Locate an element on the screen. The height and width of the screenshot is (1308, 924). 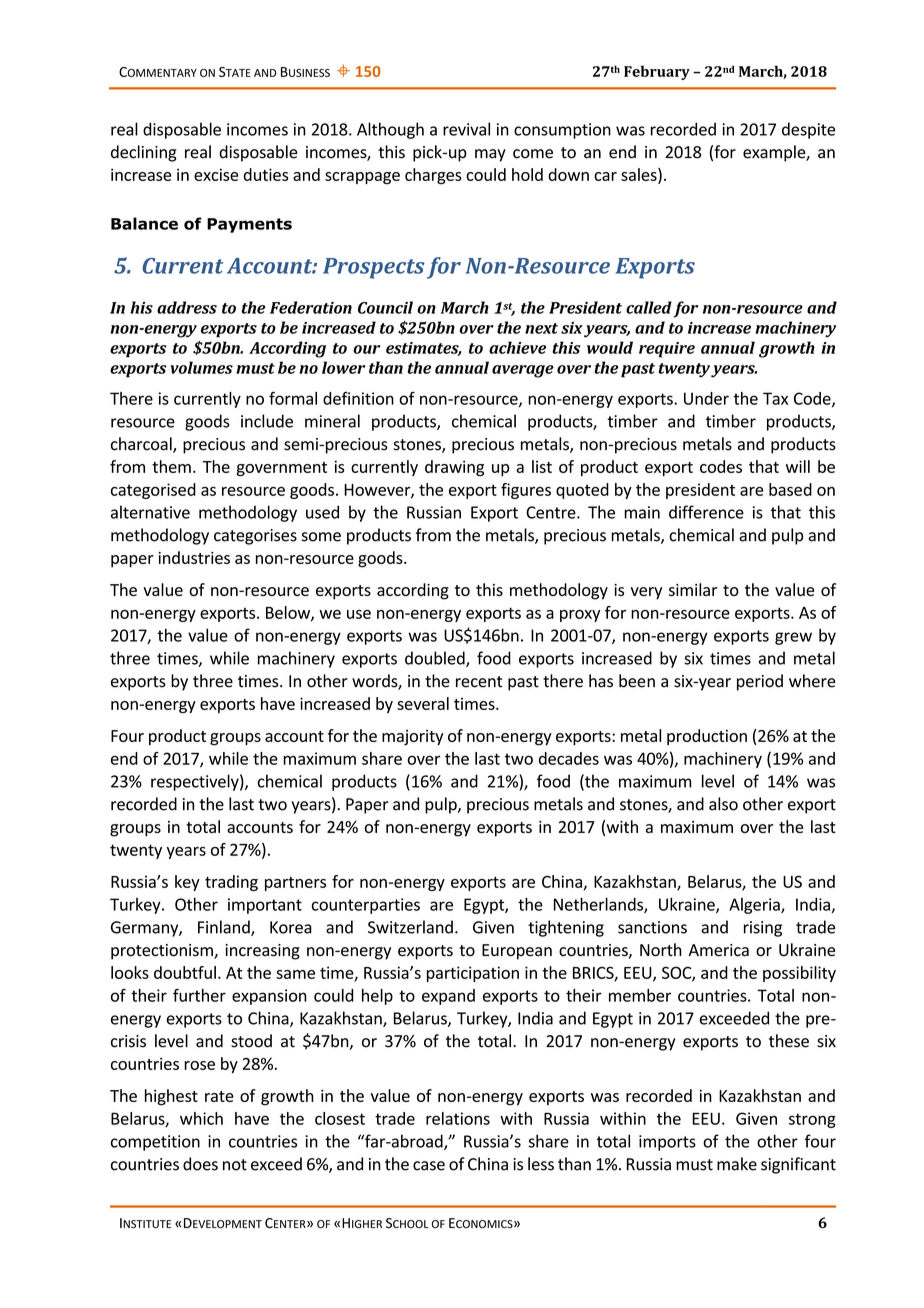
doubled is located at coordinates (436, 659).
